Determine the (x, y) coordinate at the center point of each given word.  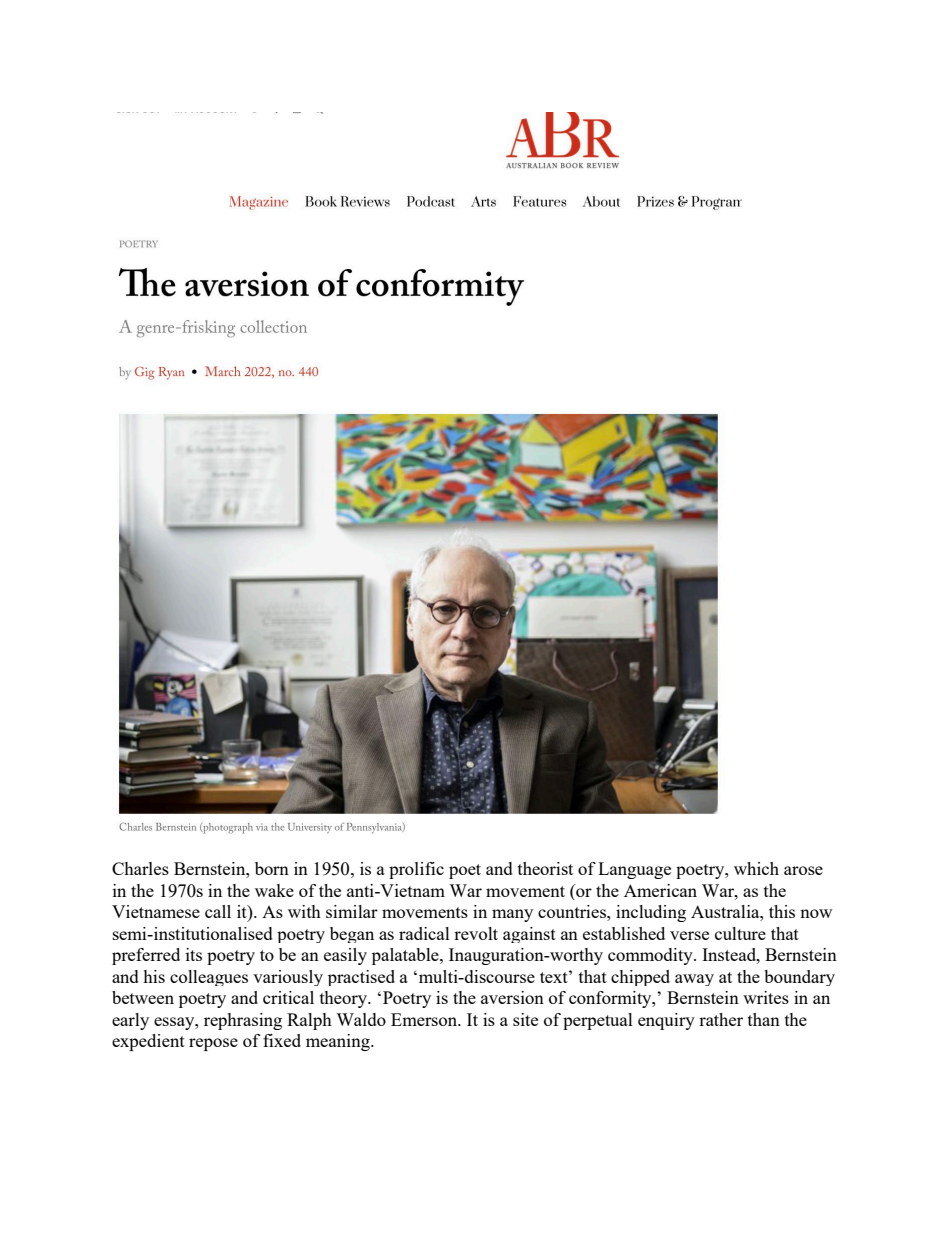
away (694, 980)
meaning (339, 1042)
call (218, 911)
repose (213, 1044)
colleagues (209, 978)
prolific (416, 870)
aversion (512, 997)
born (272, 868)
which (756, 868)
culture (740, 933)
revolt (476, 933)
